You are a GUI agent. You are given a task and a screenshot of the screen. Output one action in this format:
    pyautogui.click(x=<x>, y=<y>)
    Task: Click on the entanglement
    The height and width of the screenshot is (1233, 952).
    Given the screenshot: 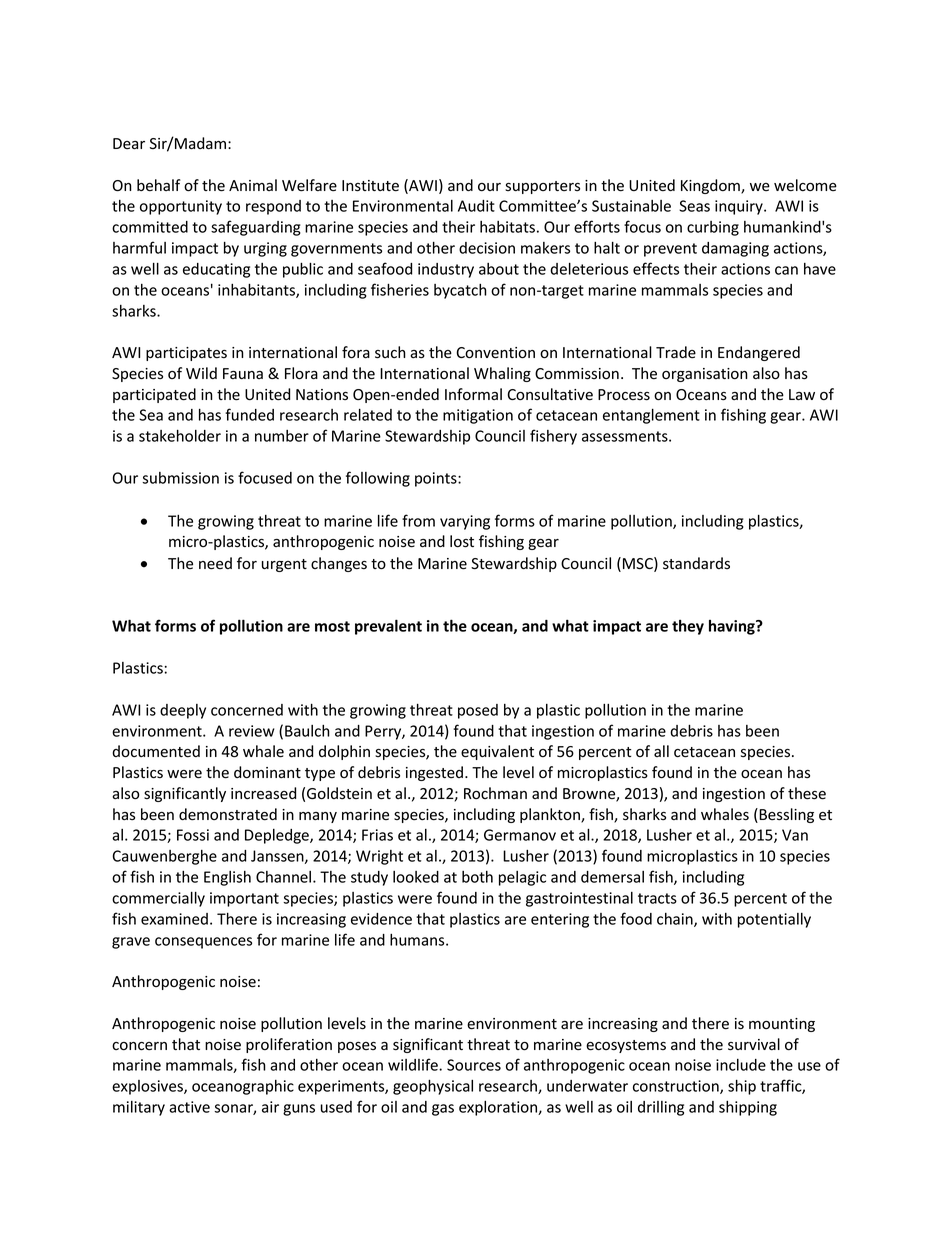 What is the action you would take?
    pyautogui.click(x=651, y=416)
